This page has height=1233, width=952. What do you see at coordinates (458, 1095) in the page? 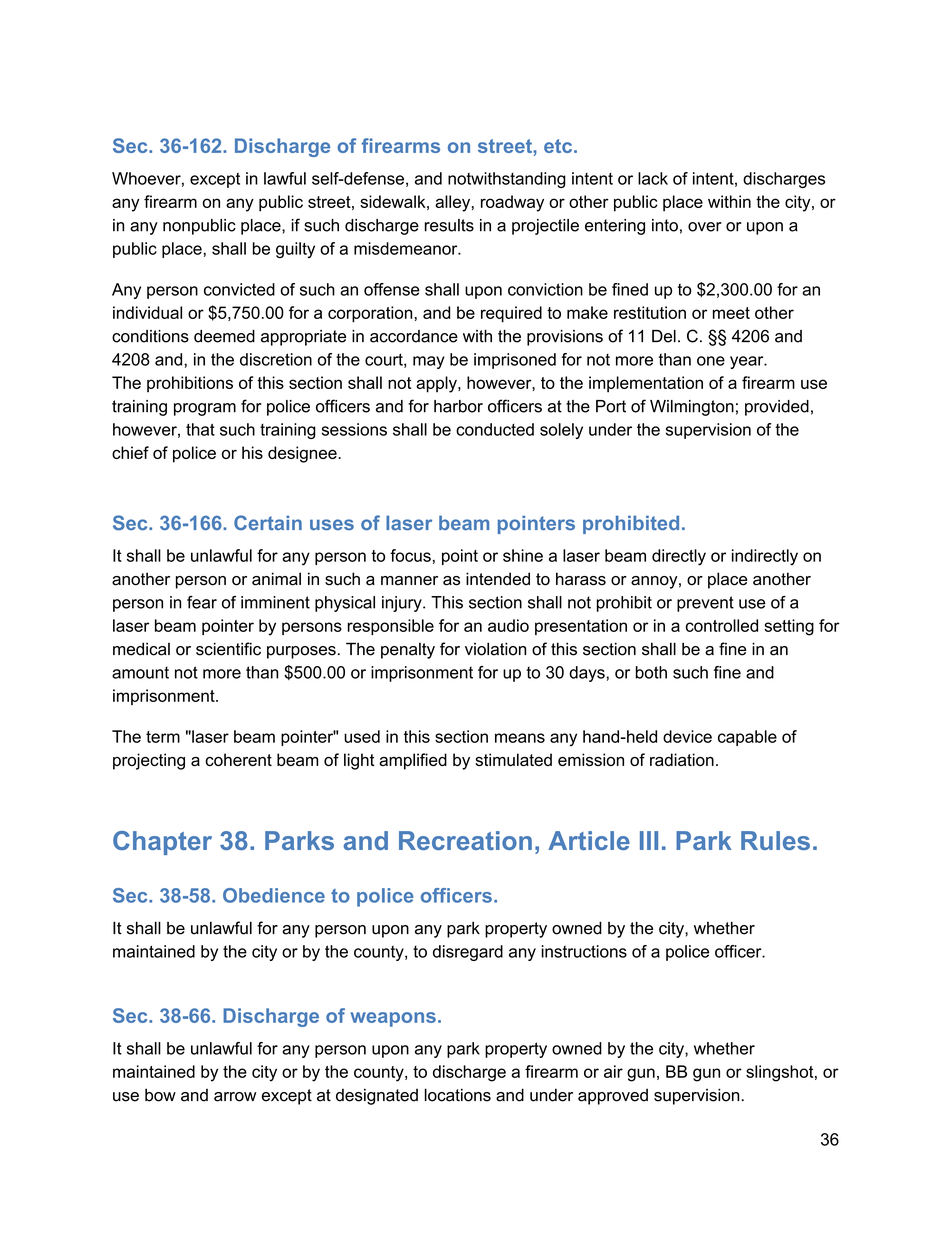
I see `locations` at bounding box center [458, 1095].
